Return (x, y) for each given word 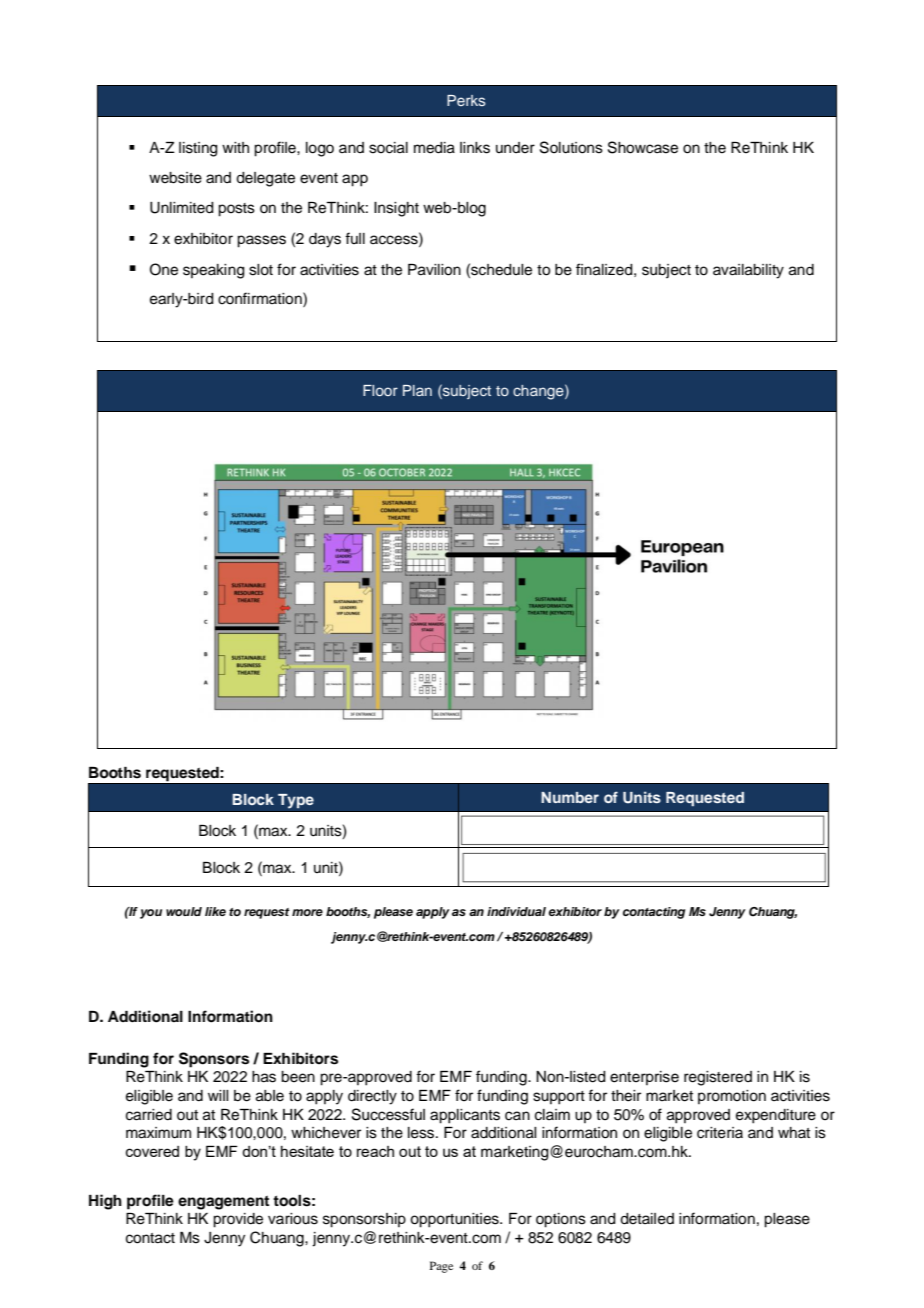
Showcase (643, 147)
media (434, 148)
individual (516, 911)
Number (570, 797)
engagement (223, 1203)
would (184, 911)
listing (198, 149)
